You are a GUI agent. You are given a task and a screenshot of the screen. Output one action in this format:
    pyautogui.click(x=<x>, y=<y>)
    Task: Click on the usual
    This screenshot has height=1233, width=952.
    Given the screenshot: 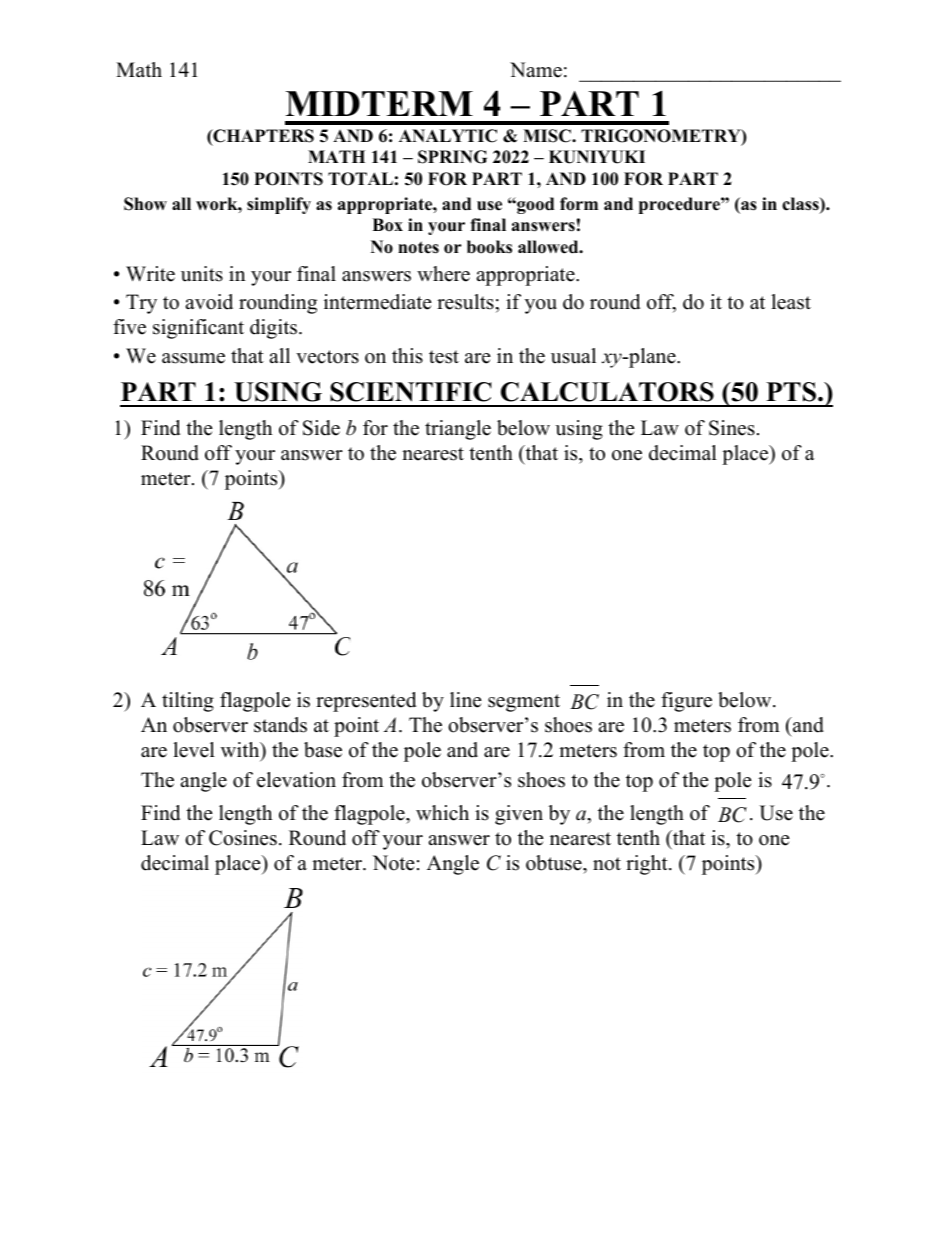 What is the action you would take?
    pyautogui.click(x=573, y=356)
